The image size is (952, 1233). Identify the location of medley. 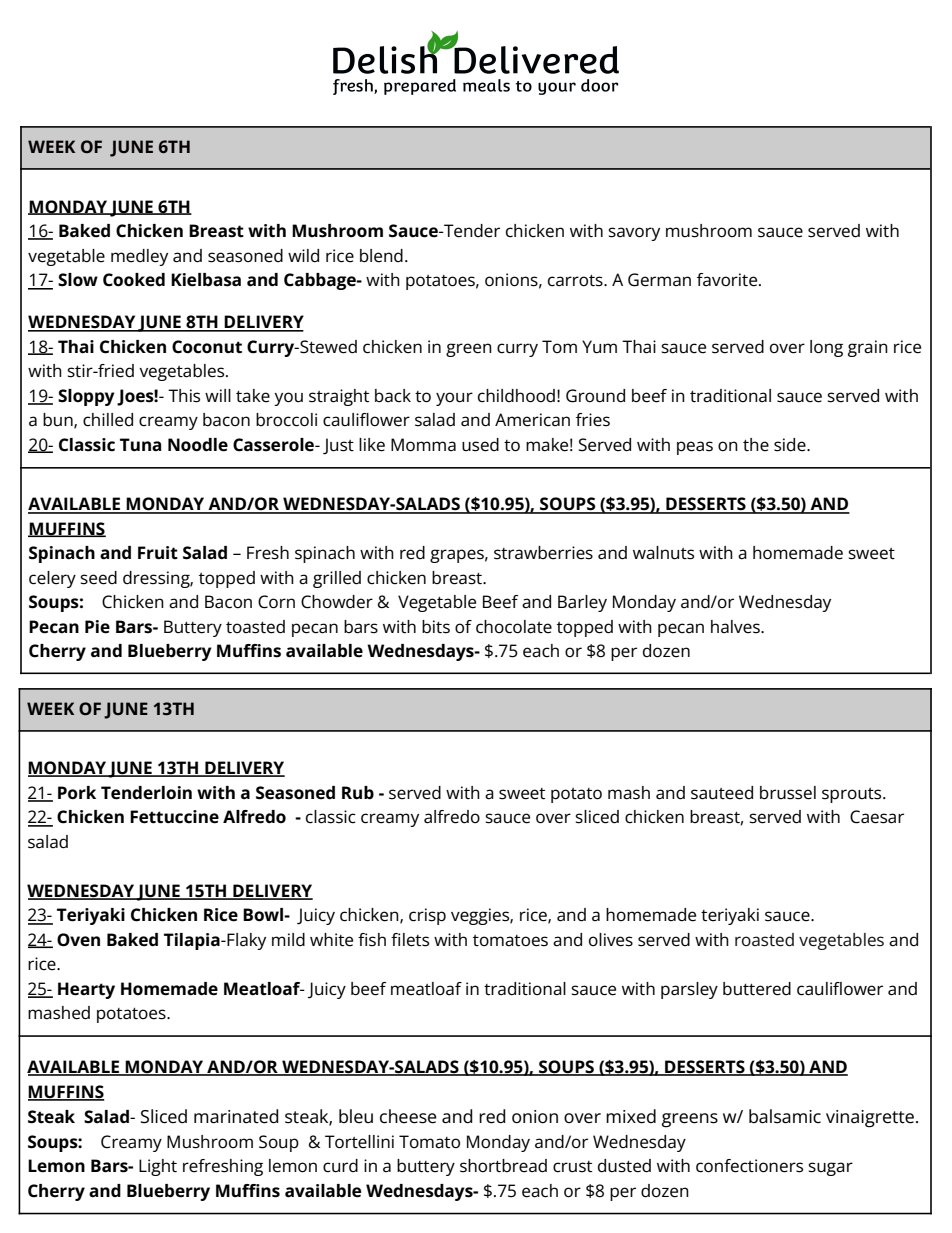
(139, 257).
